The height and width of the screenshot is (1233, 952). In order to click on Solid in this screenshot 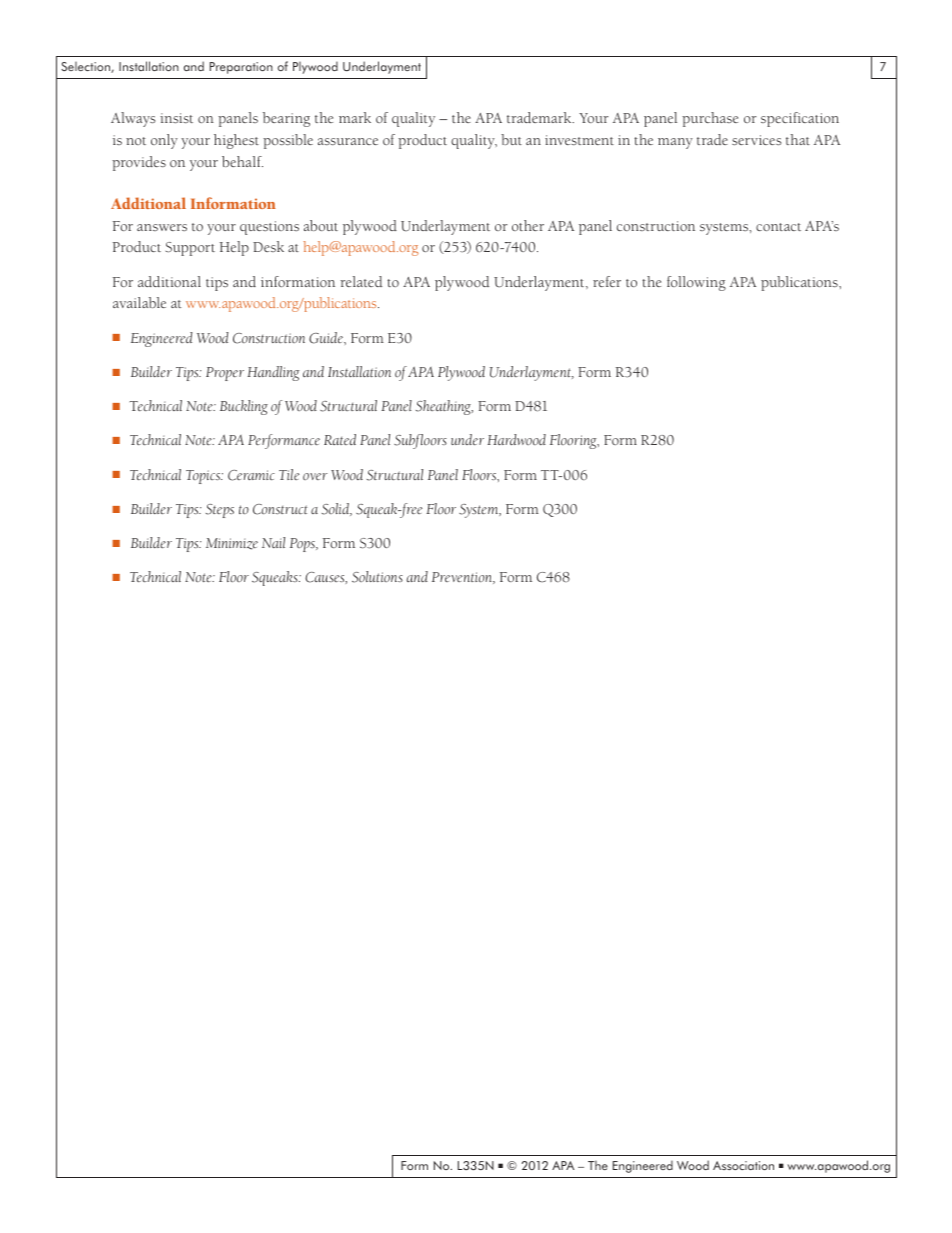, I will do `click(337, 509)`.
